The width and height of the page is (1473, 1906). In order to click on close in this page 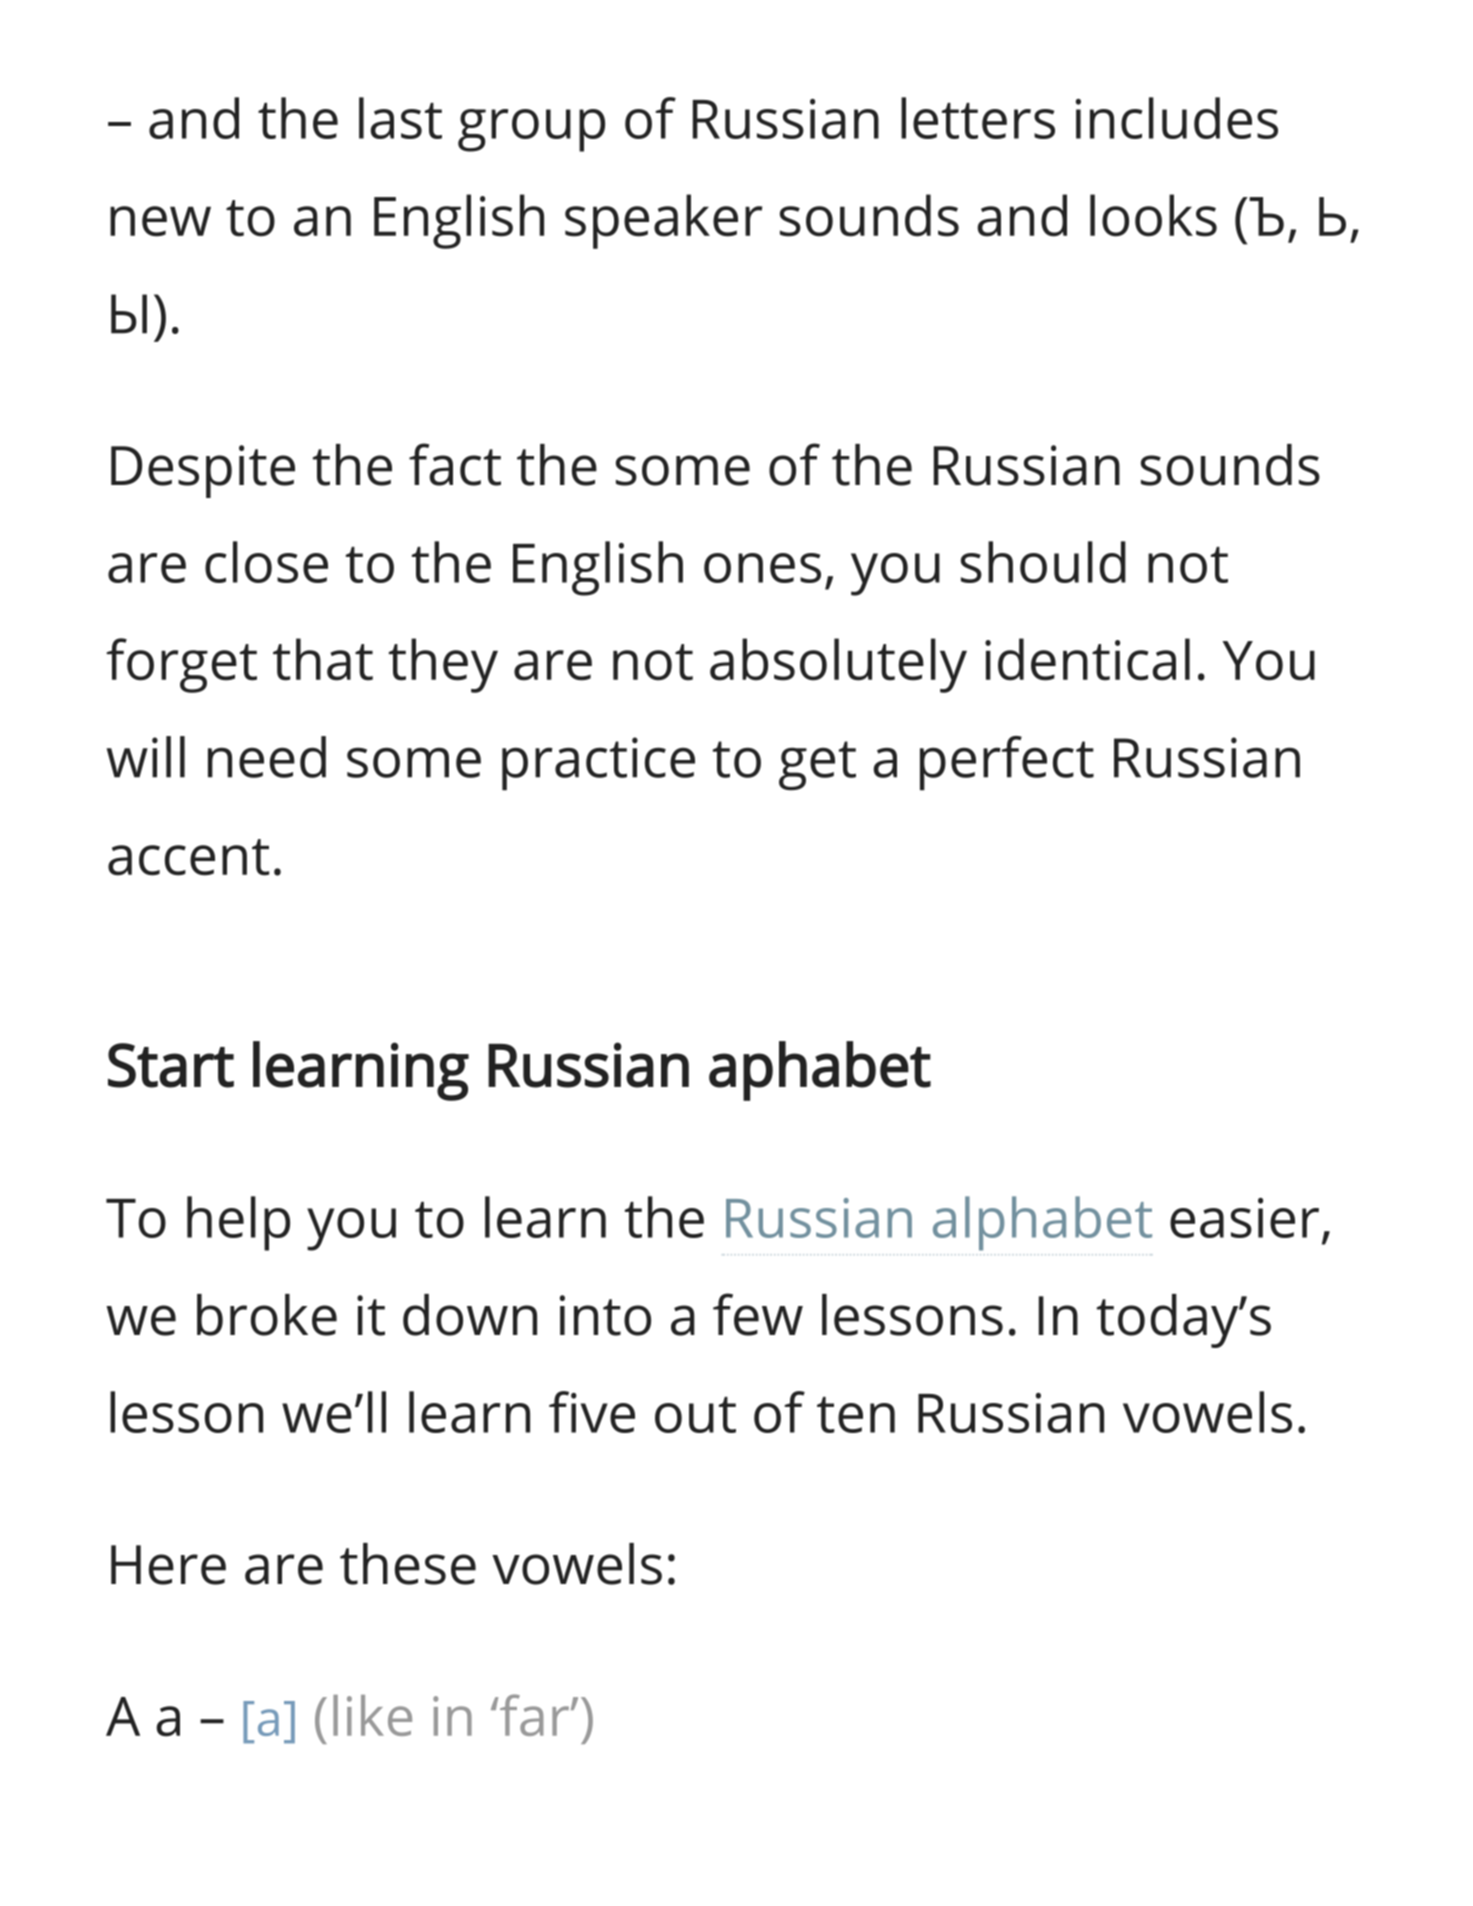, I will do `click(266, 562)`.
